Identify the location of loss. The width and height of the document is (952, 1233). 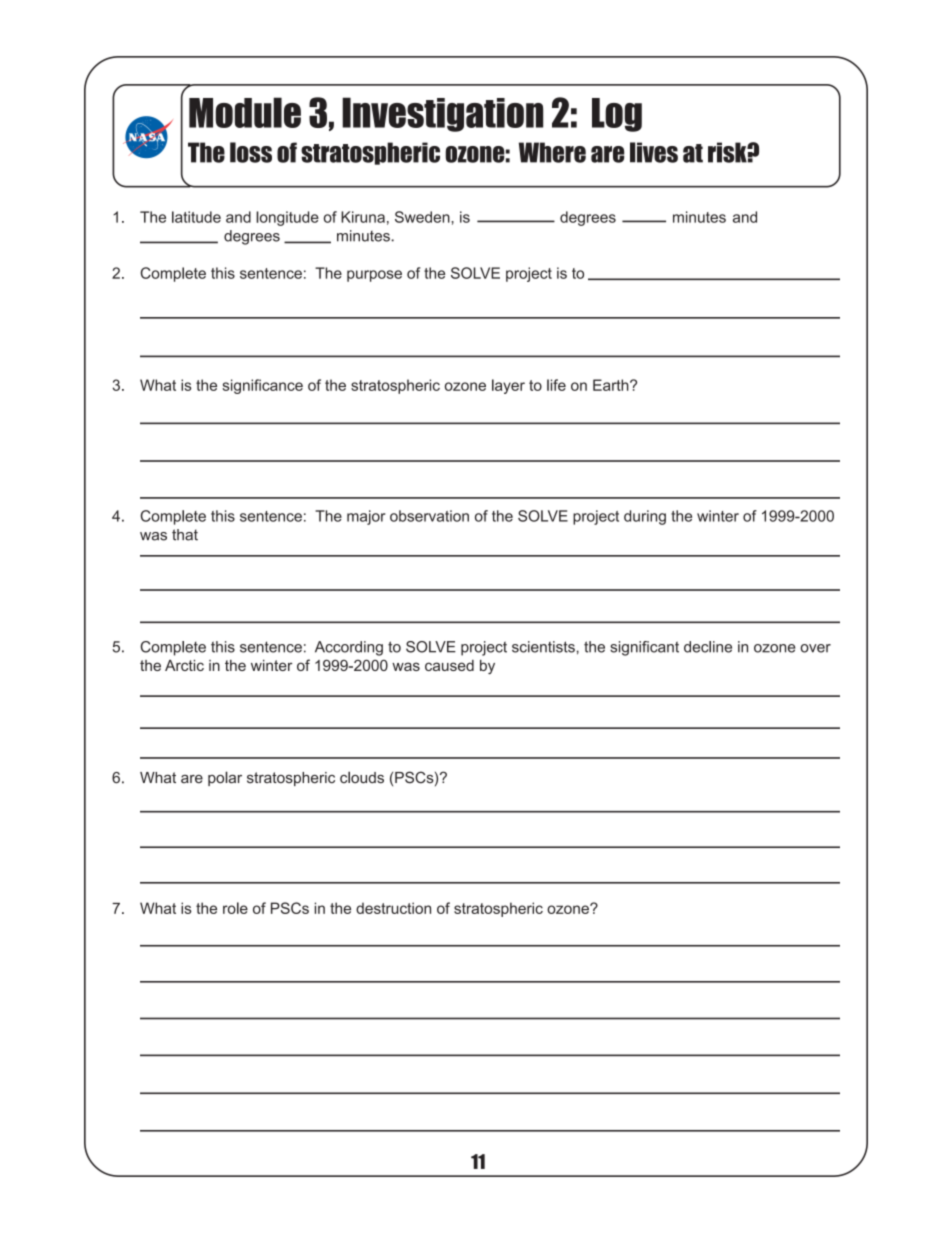
(251, 152).
